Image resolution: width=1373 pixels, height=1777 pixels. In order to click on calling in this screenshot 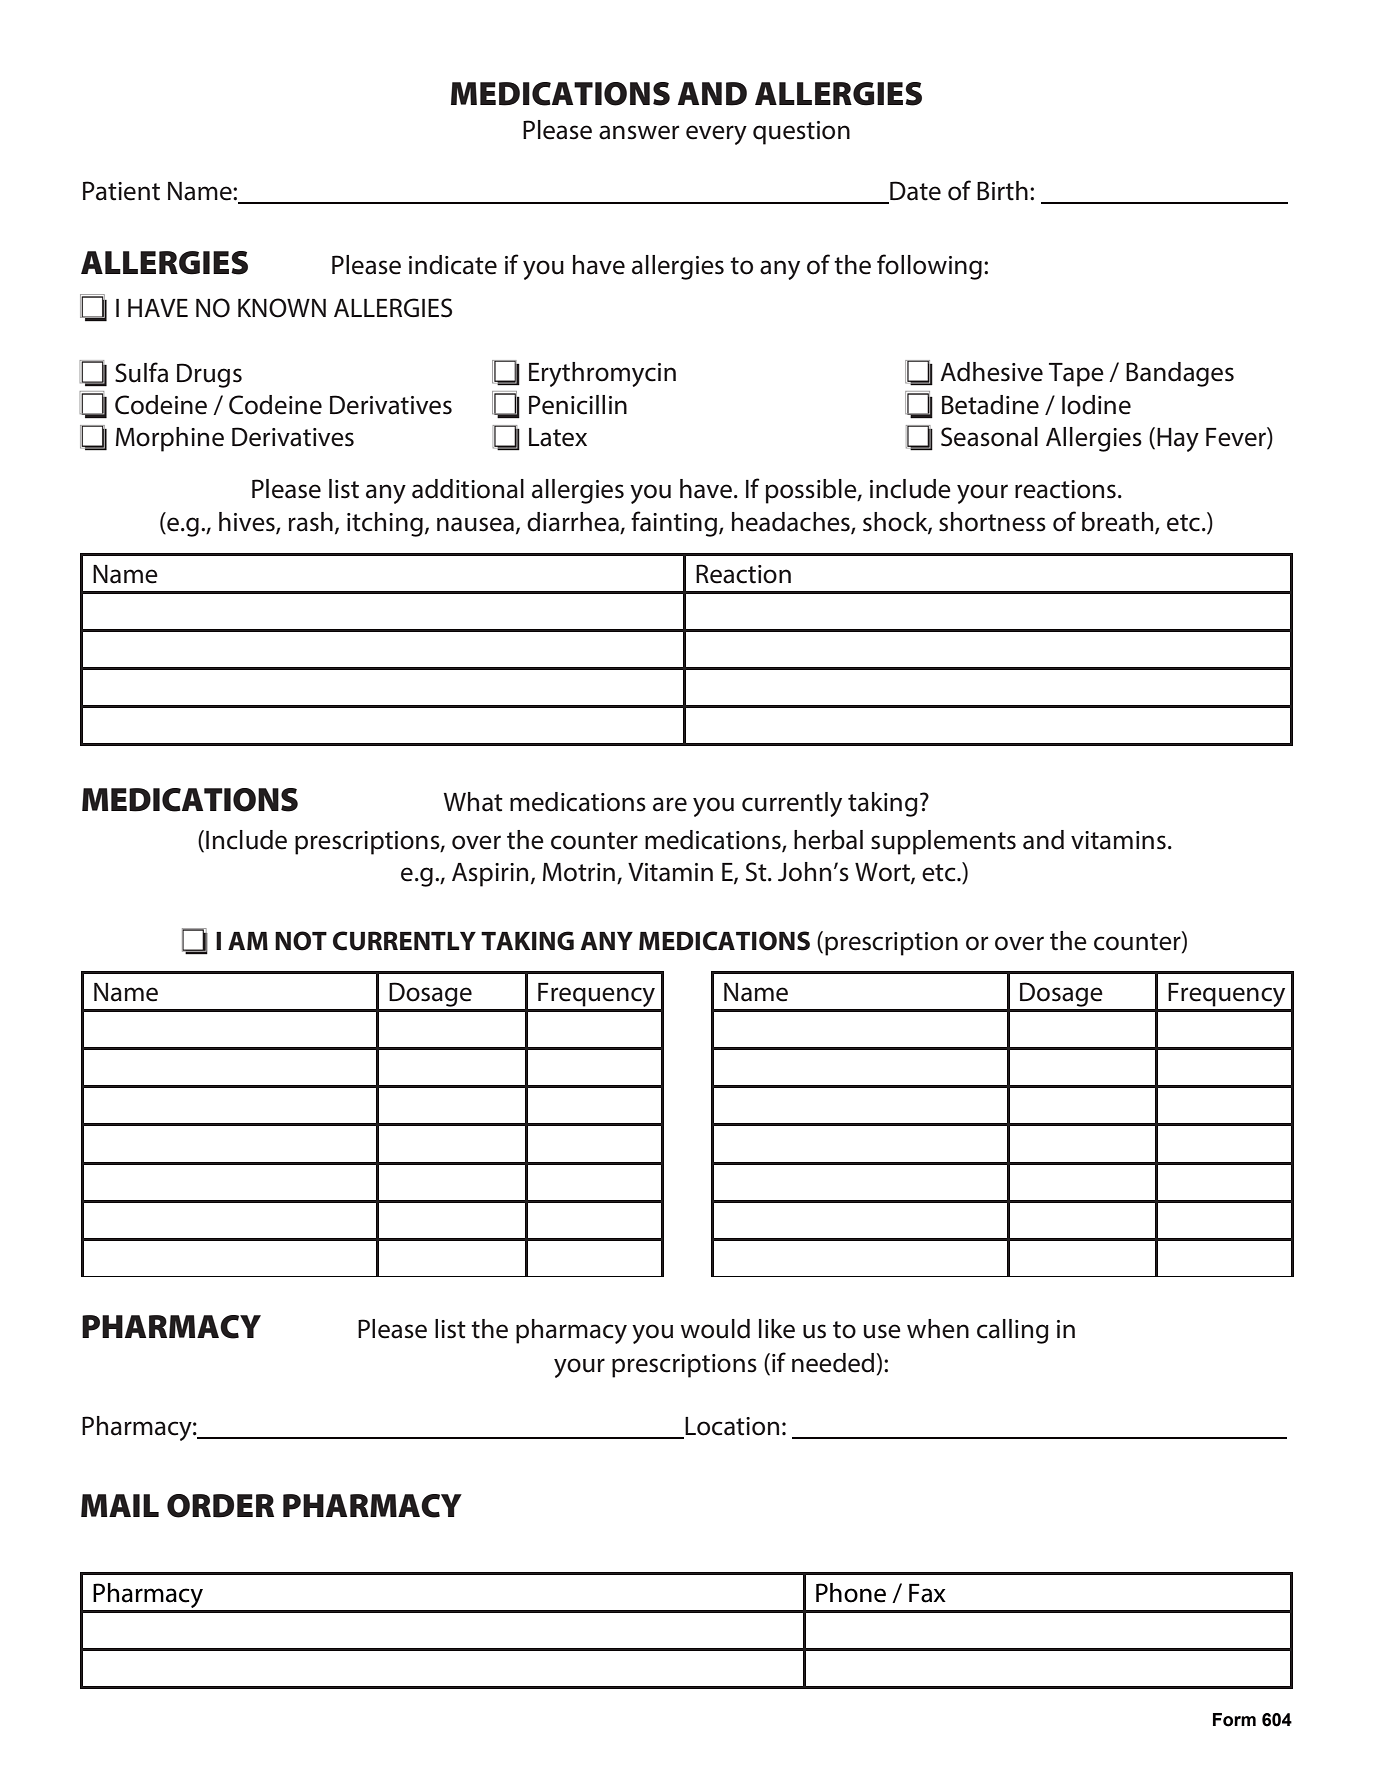, I will do `click(1013, 1331)`.
